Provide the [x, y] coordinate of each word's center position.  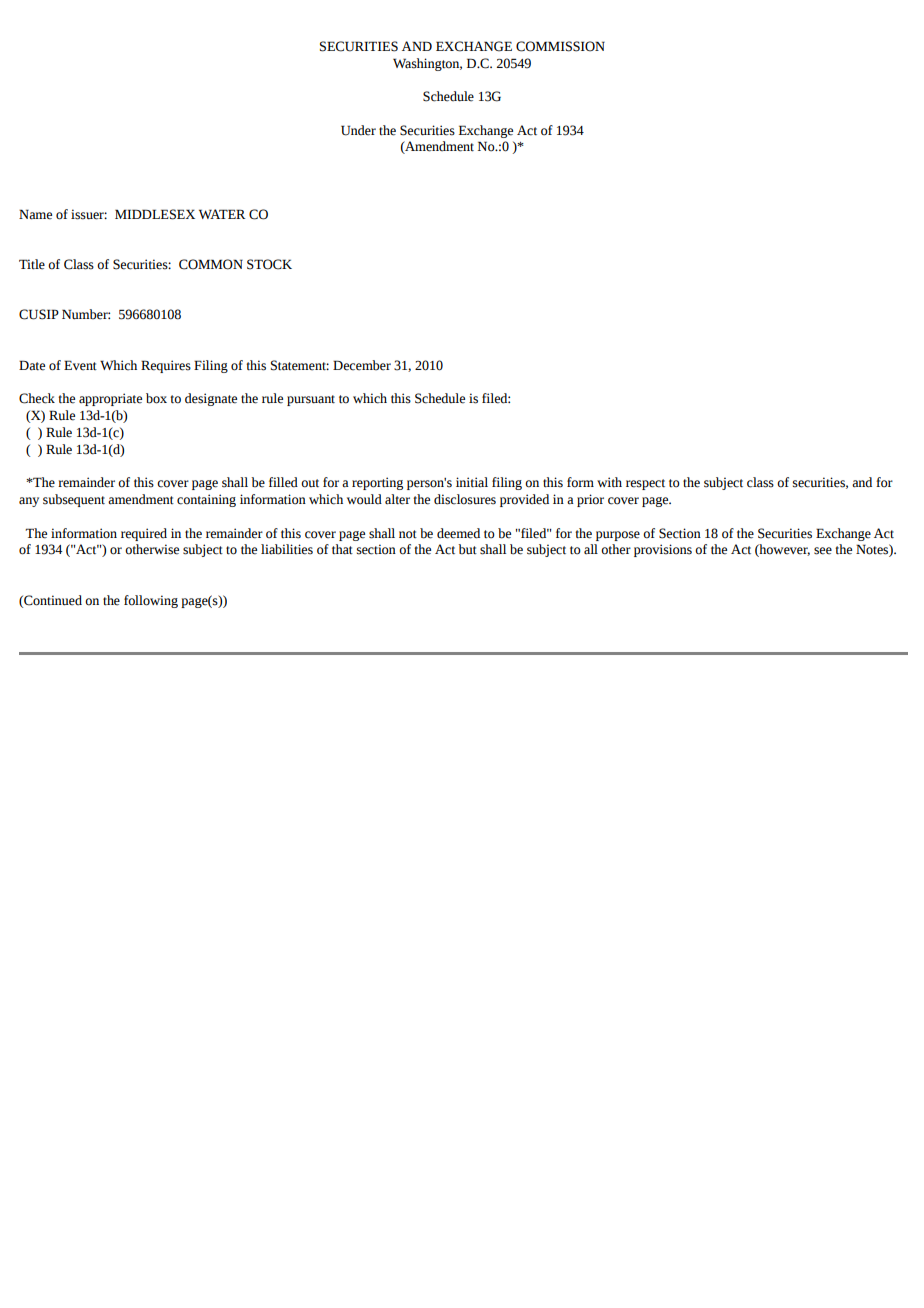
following [151, 601]
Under [358, 130]
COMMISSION [560, 46]
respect [645, 484]
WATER [222, 214]
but [467, 549]
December [362, 365]
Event [80, 365]
